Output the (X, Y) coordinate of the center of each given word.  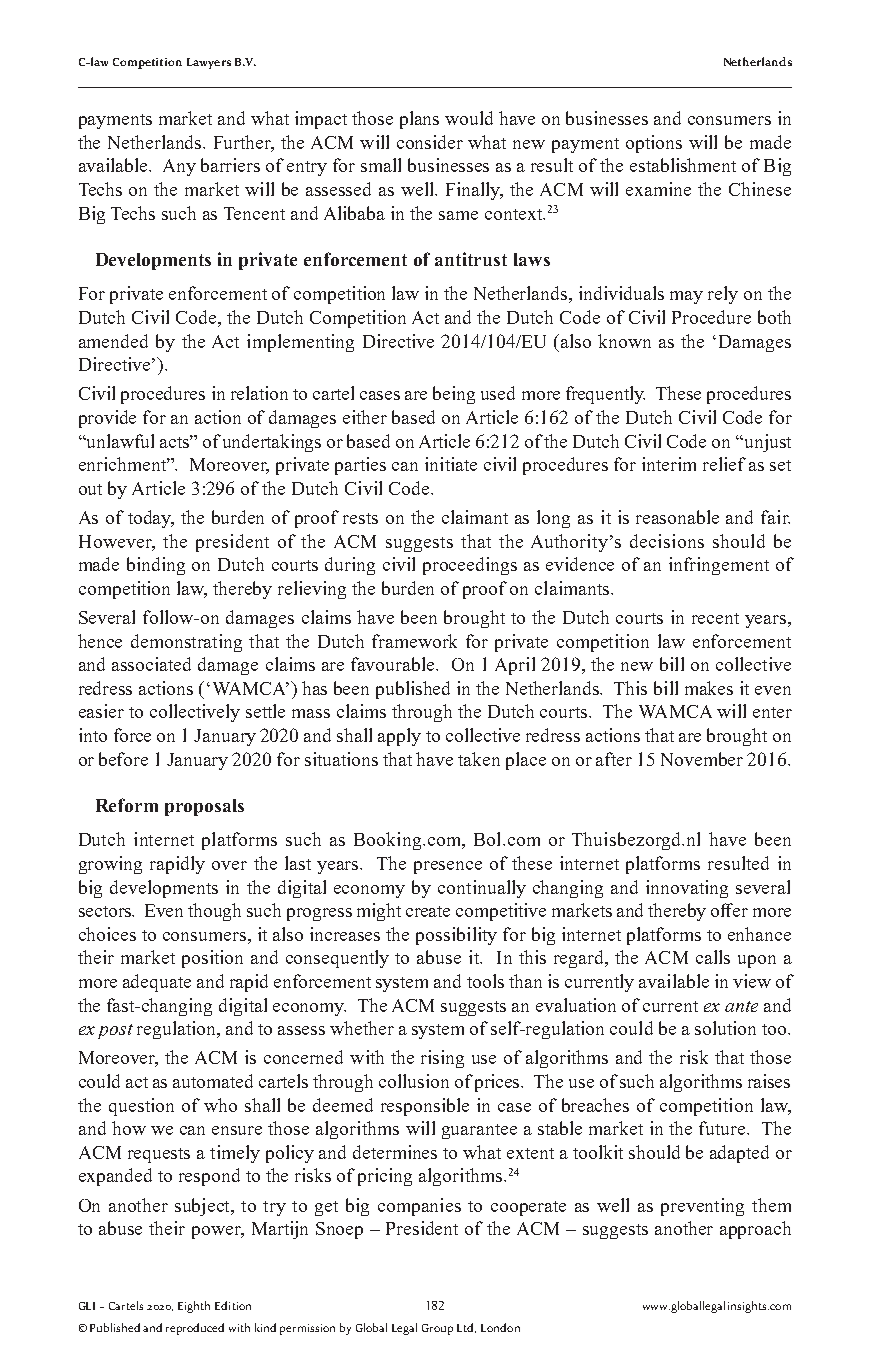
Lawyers (209, 63)
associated (151, 664)
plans (419, 120)
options (654, 144)
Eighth (194, 1307)
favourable (394, 664)
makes (709, 688)
